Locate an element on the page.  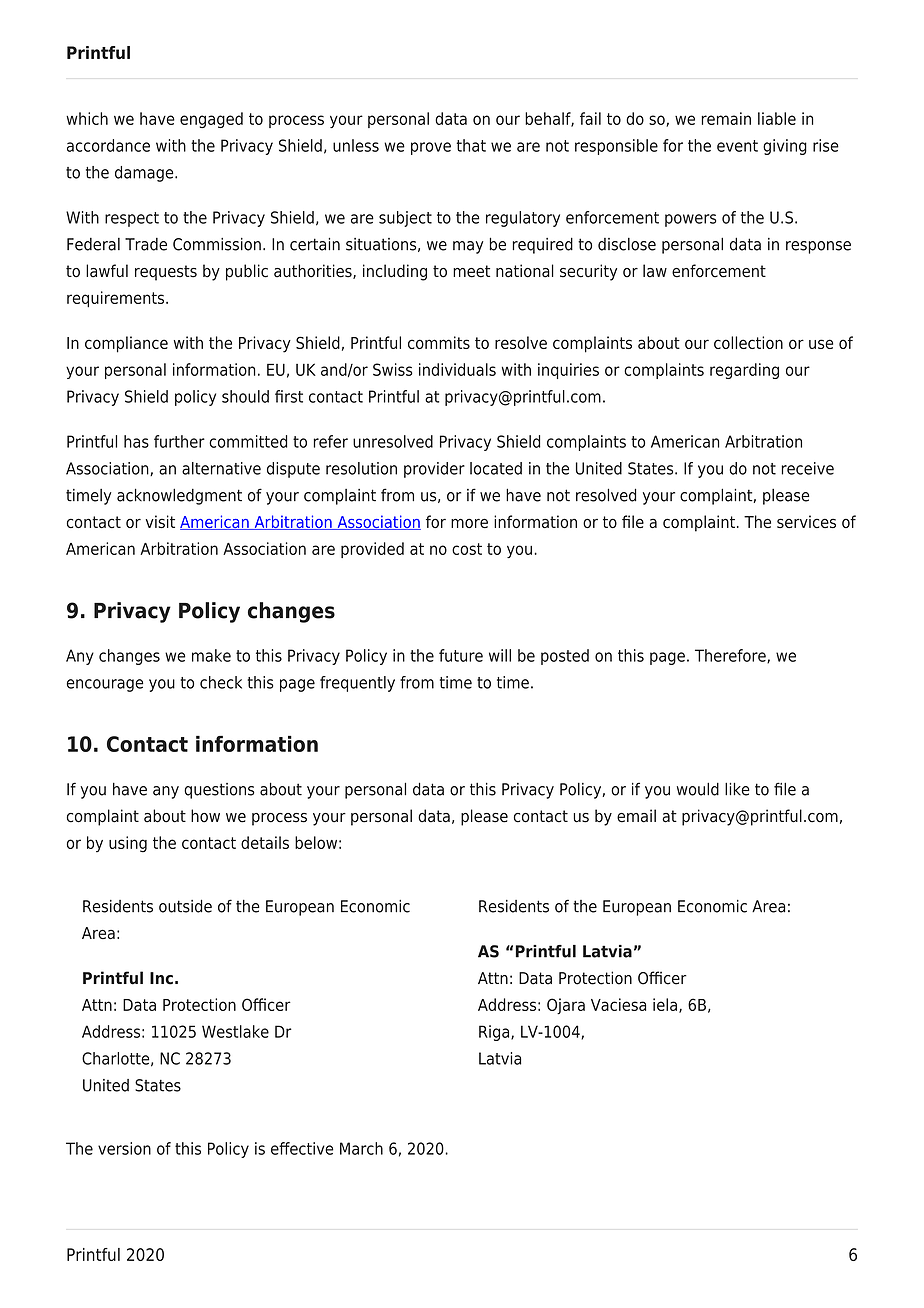
like is located at coordinates (737, 789).
